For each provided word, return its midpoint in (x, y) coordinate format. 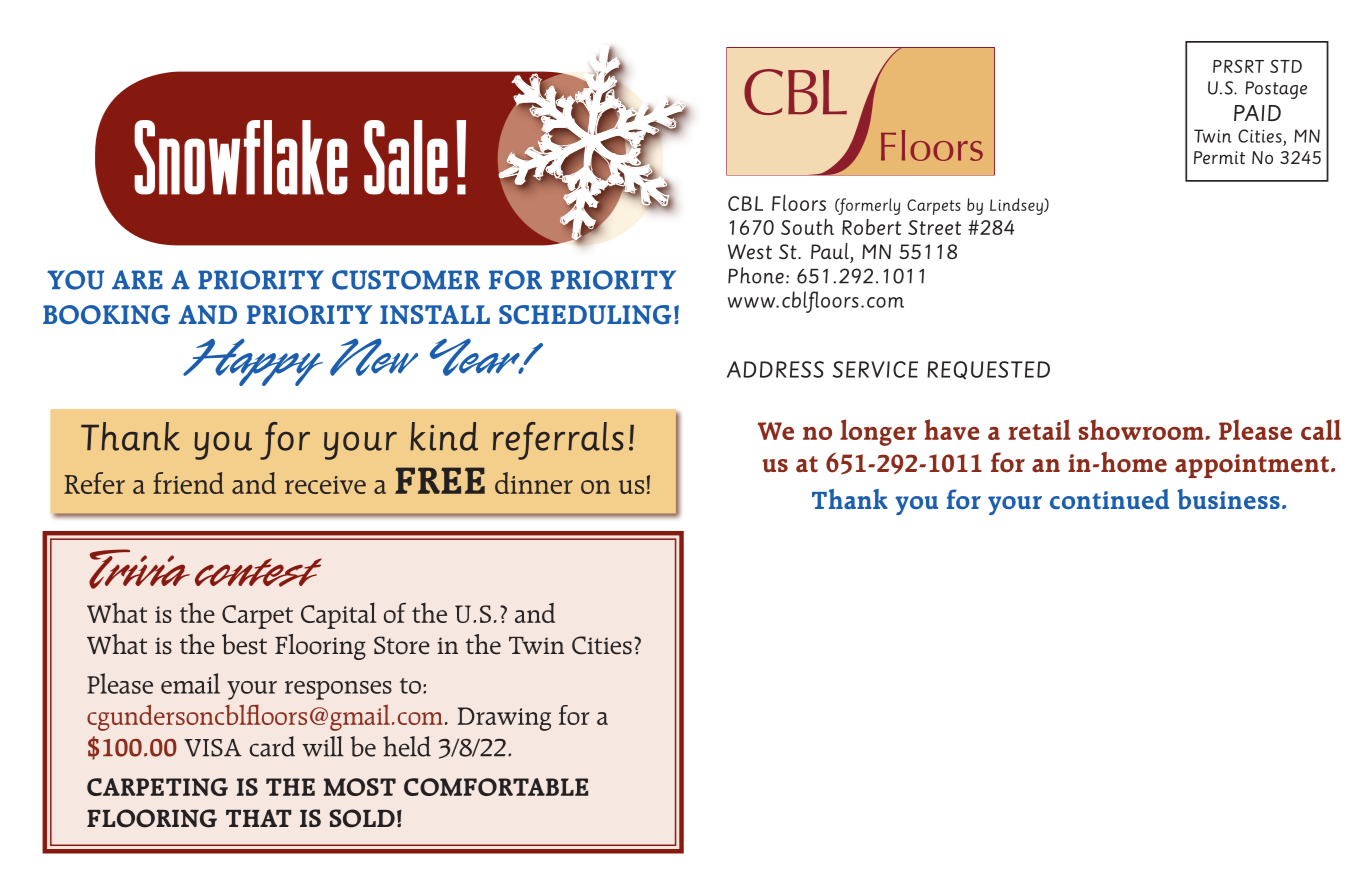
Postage (1276, 90)
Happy (253, 362)
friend (188, 483)
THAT (259, 818)
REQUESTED (988, 370)
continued (1109, 499)
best (244, 644)
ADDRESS (775, 369)
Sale (406, 157)
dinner (534, 483)
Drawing (504, 719)
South (807, 227)
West (750, 251)
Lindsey (1017, 206)
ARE (137, 279)
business (1228, 499)
